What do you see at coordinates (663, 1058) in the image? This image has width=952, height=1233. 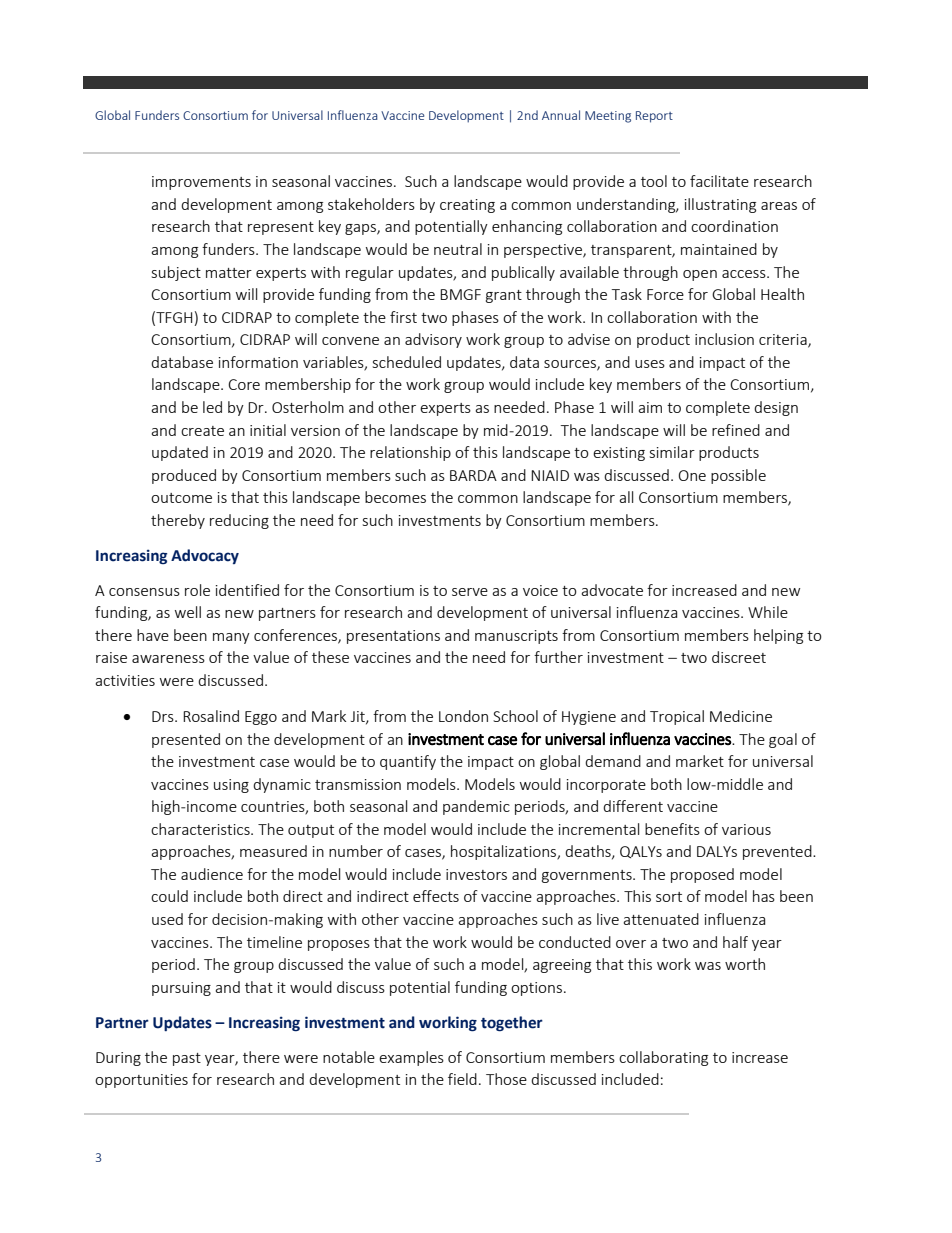 I see `collaborating` at bounding box center [663, 1058].
